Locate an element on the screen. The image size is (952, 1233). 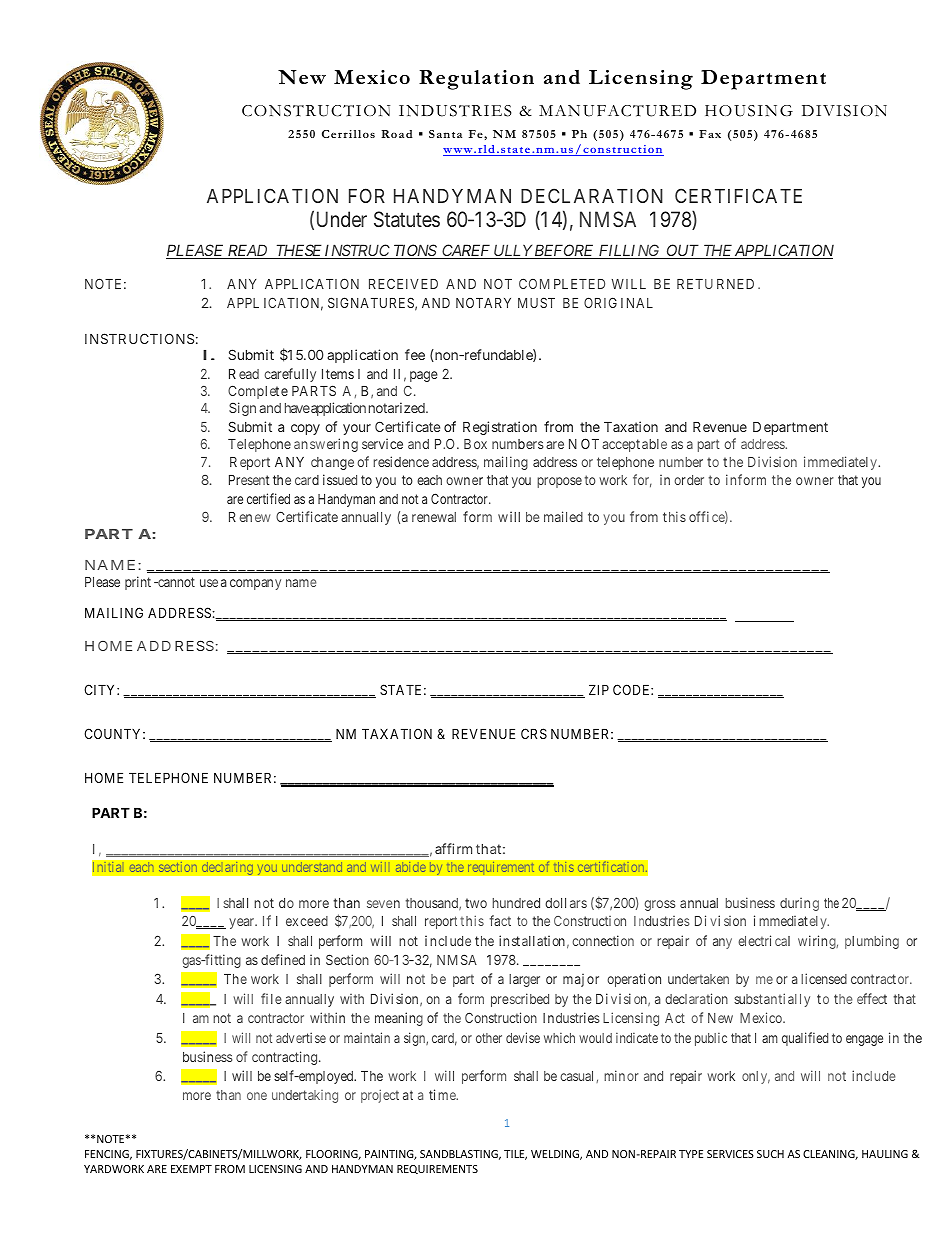
THESE is located at coordinates (298, 251).
